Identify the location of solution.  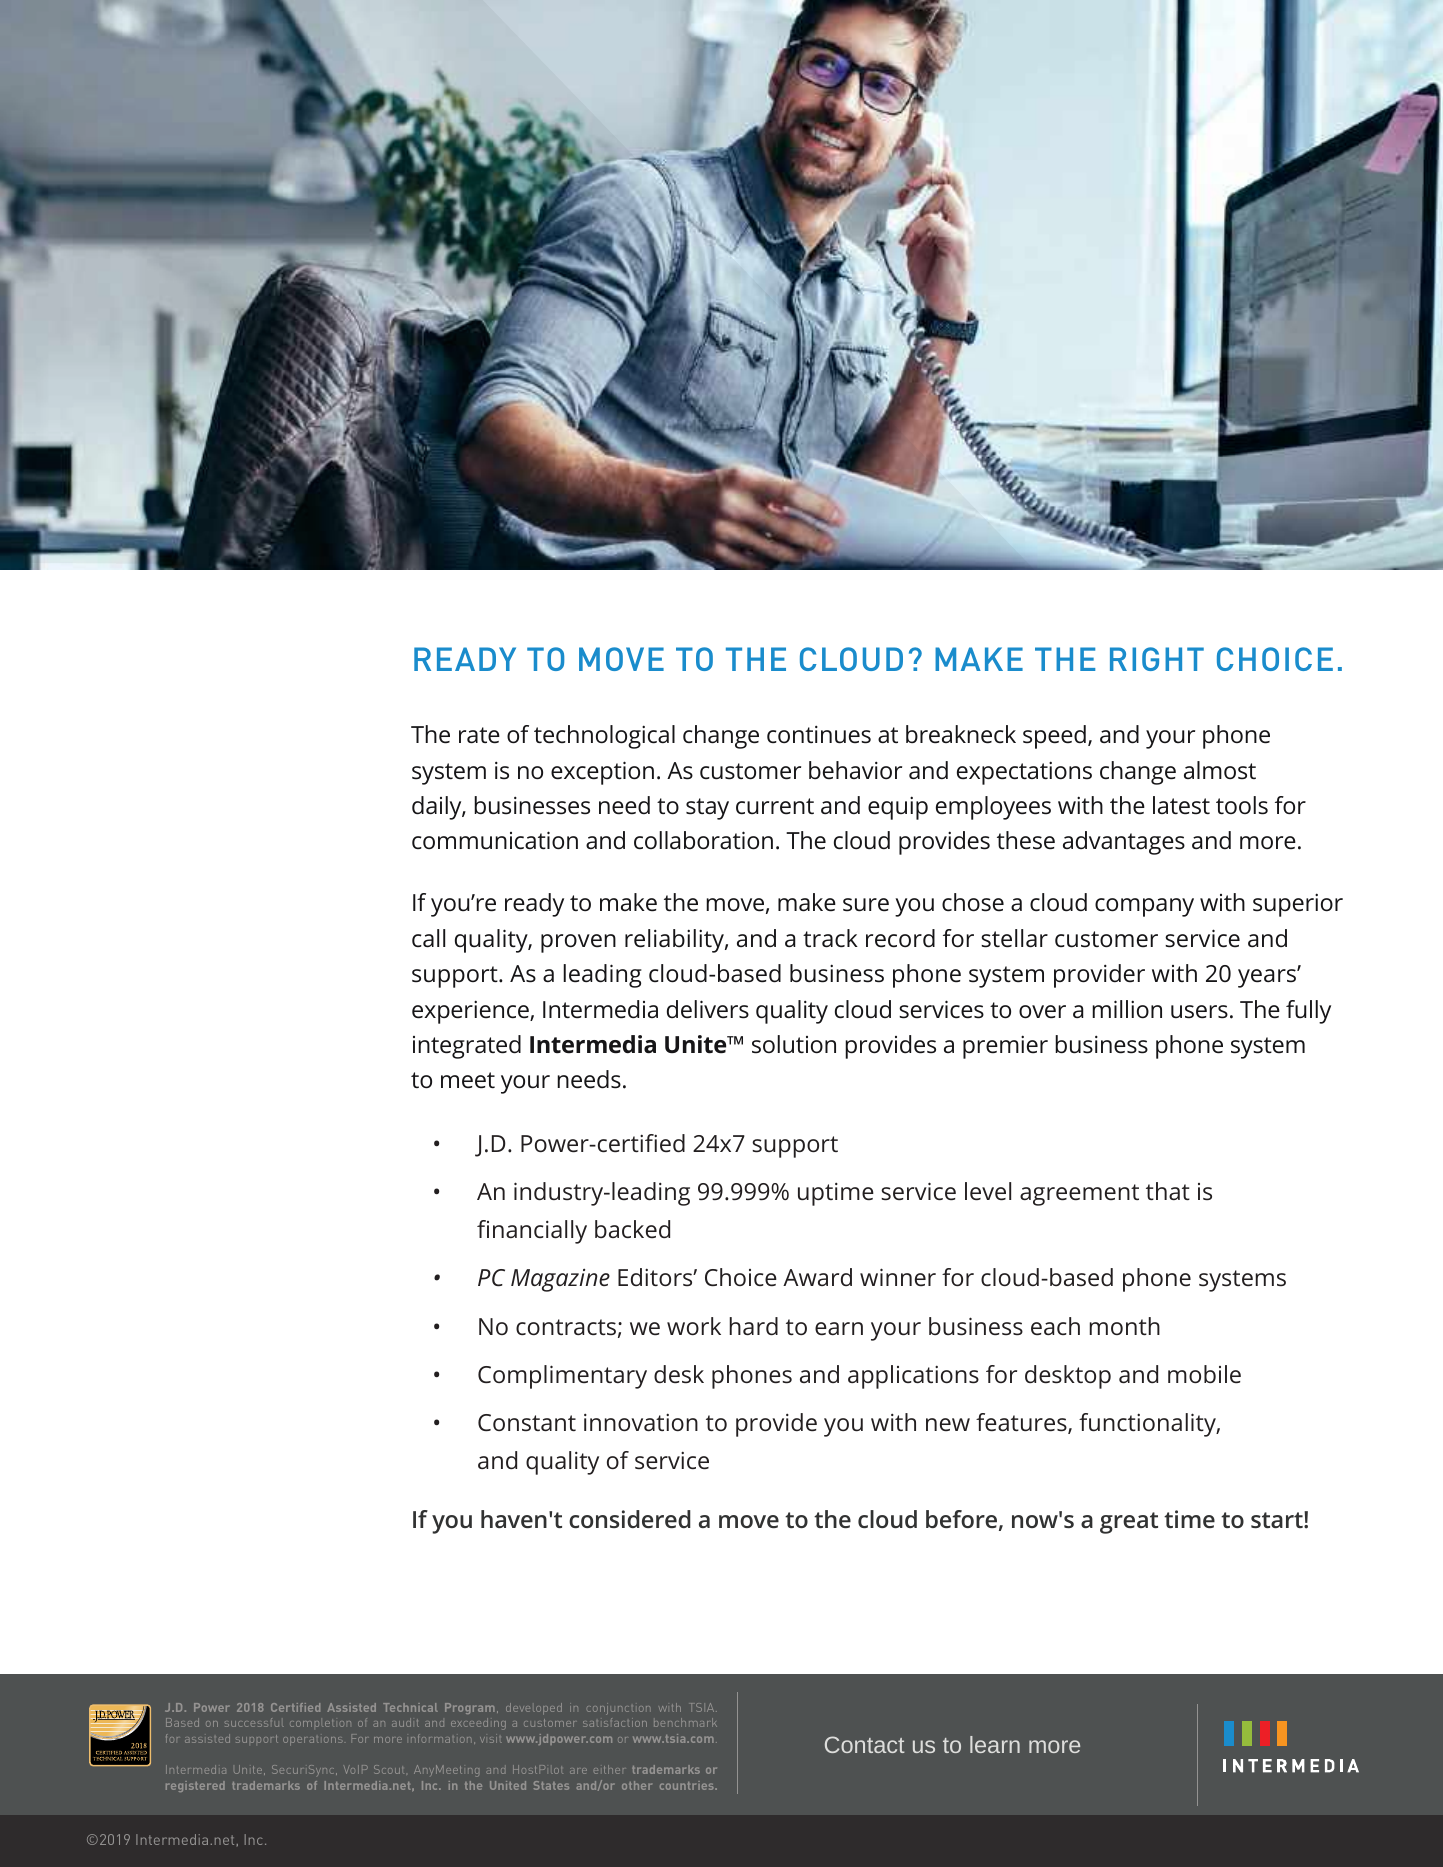
(794, 1044).
